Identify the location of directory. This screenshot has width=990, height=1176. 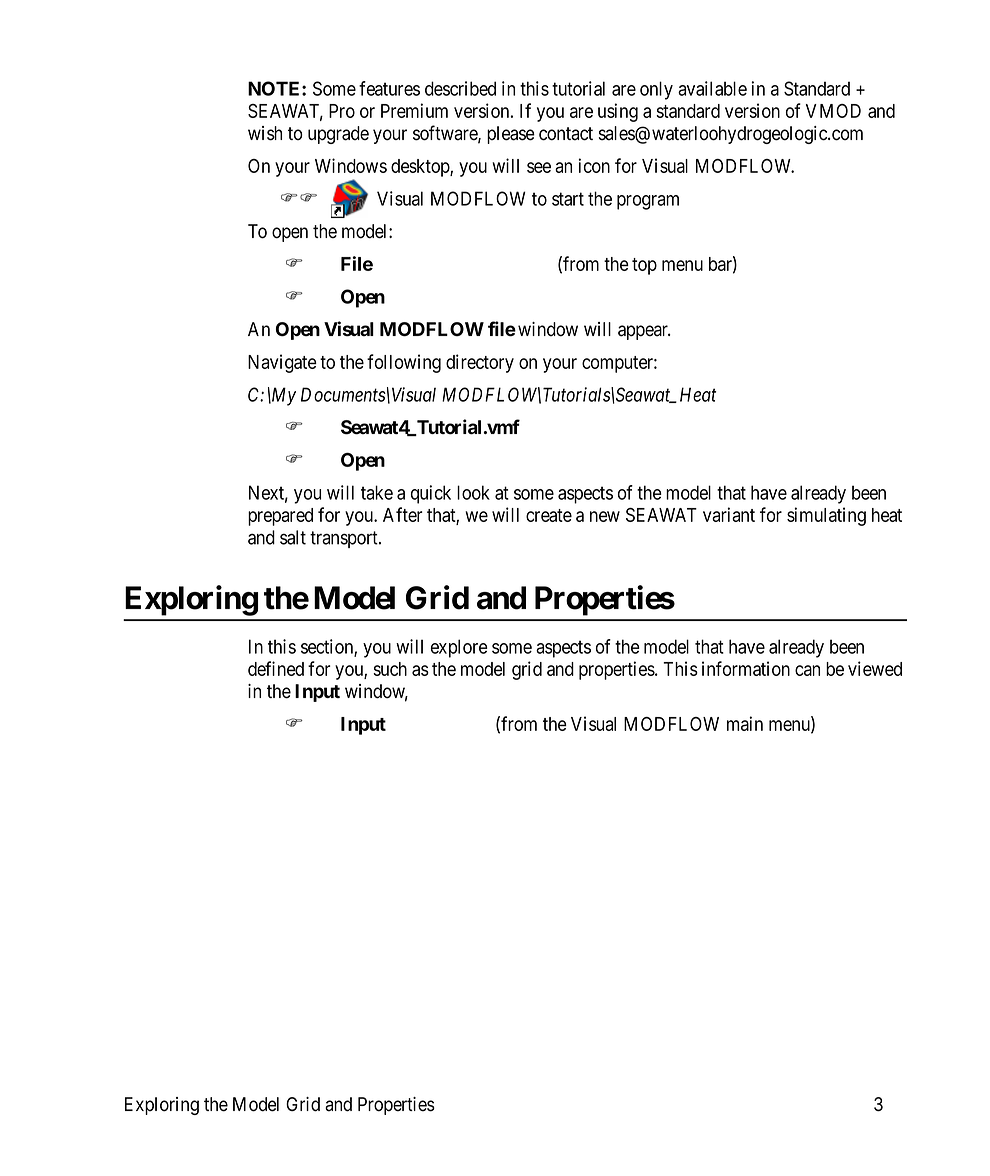
(480, 363).
